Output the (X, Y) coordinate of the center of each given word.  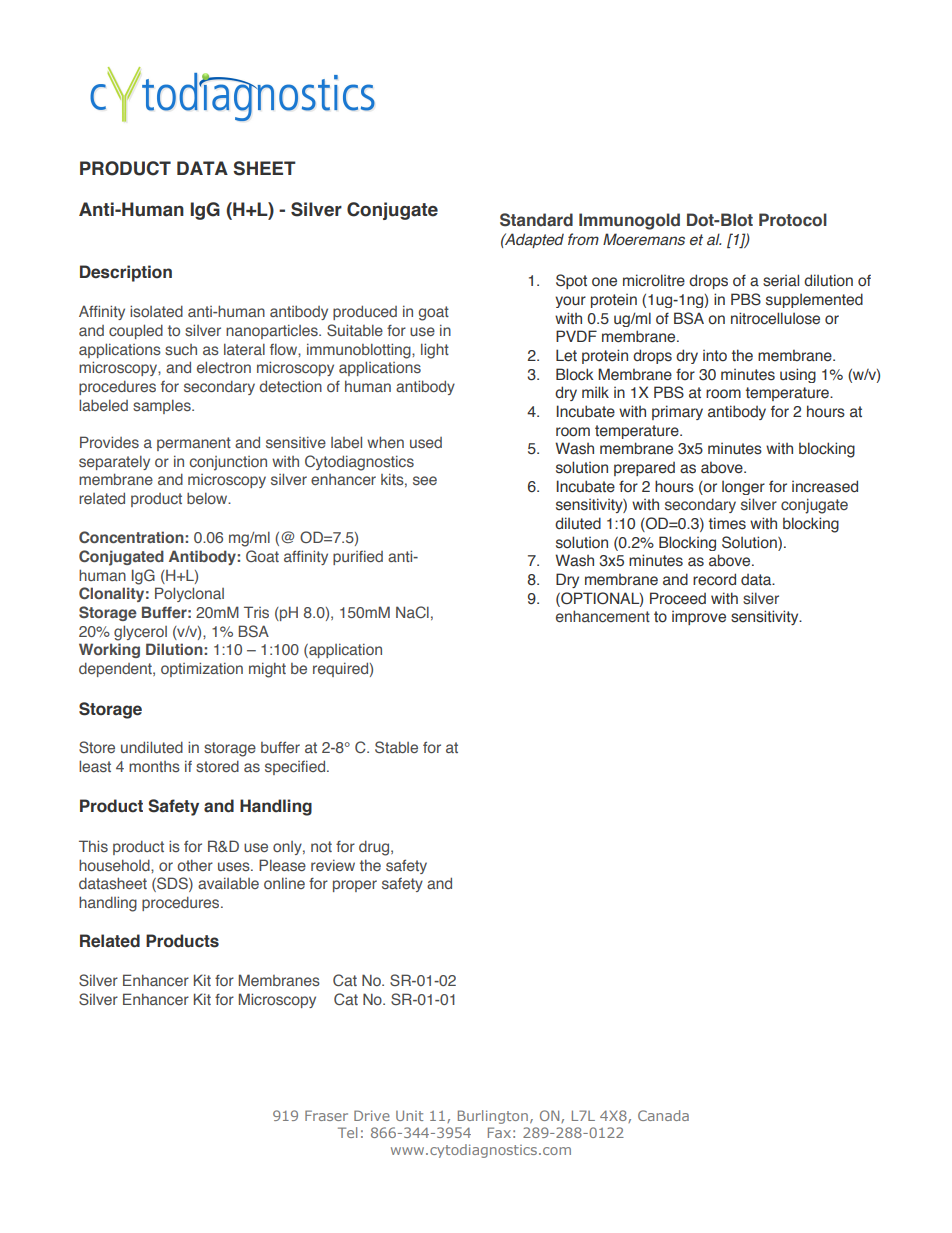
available (228, 883)
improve (699, 618)
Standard (536, 220)
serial (781, 280)
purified (358, 557)
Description (126, 273)
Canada (663, 1115)
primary (677, 412)
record (714, 579)
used (426, 442)
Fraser (326, 1115)
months (154, 766)
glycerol (140, 633)
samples (163, 406)
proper (355, 886)
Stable (396, 747)
